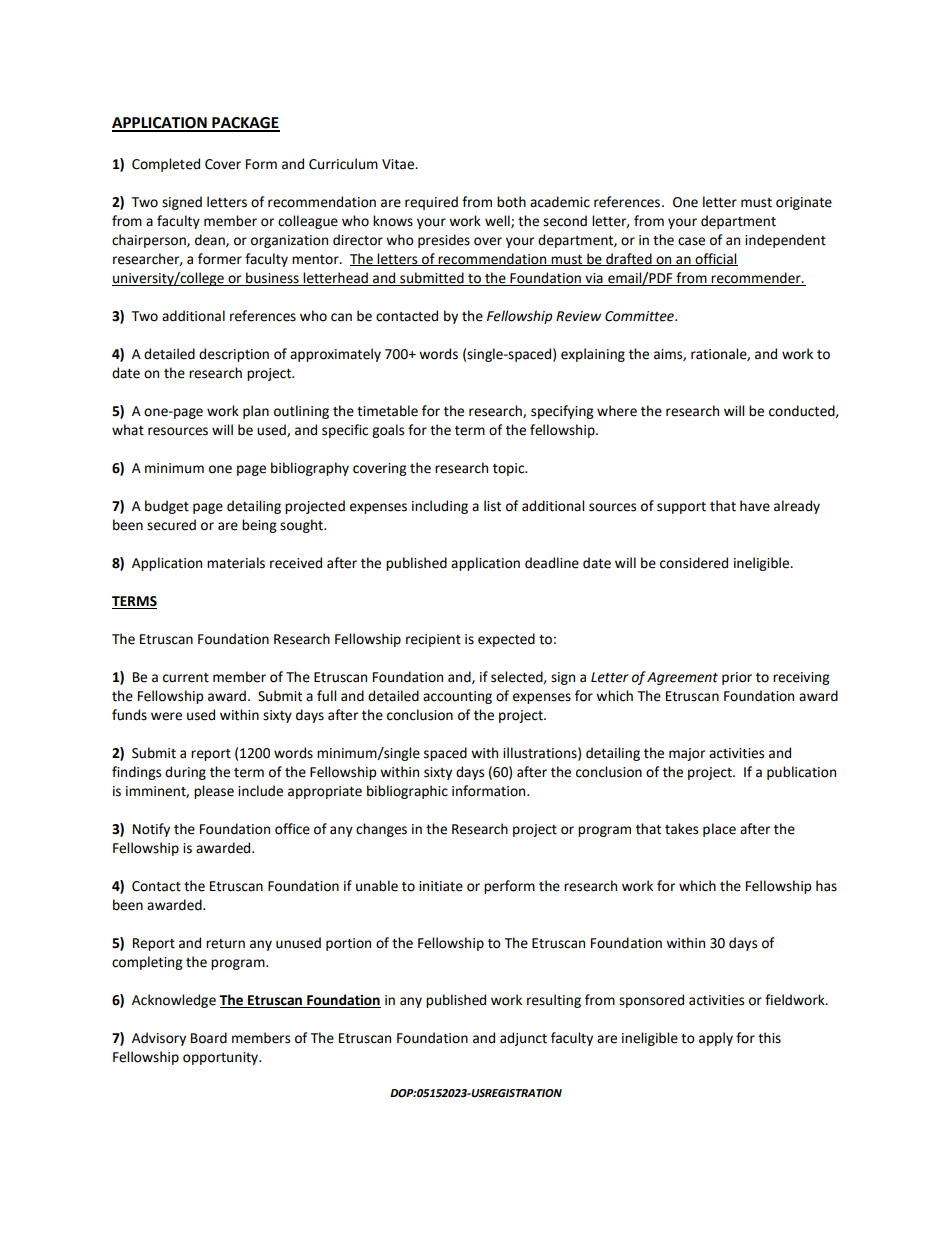  What do you see at coordinates (399, 164) in the screenshot?
I see `Vitae` at bounding box center [399, 164].
